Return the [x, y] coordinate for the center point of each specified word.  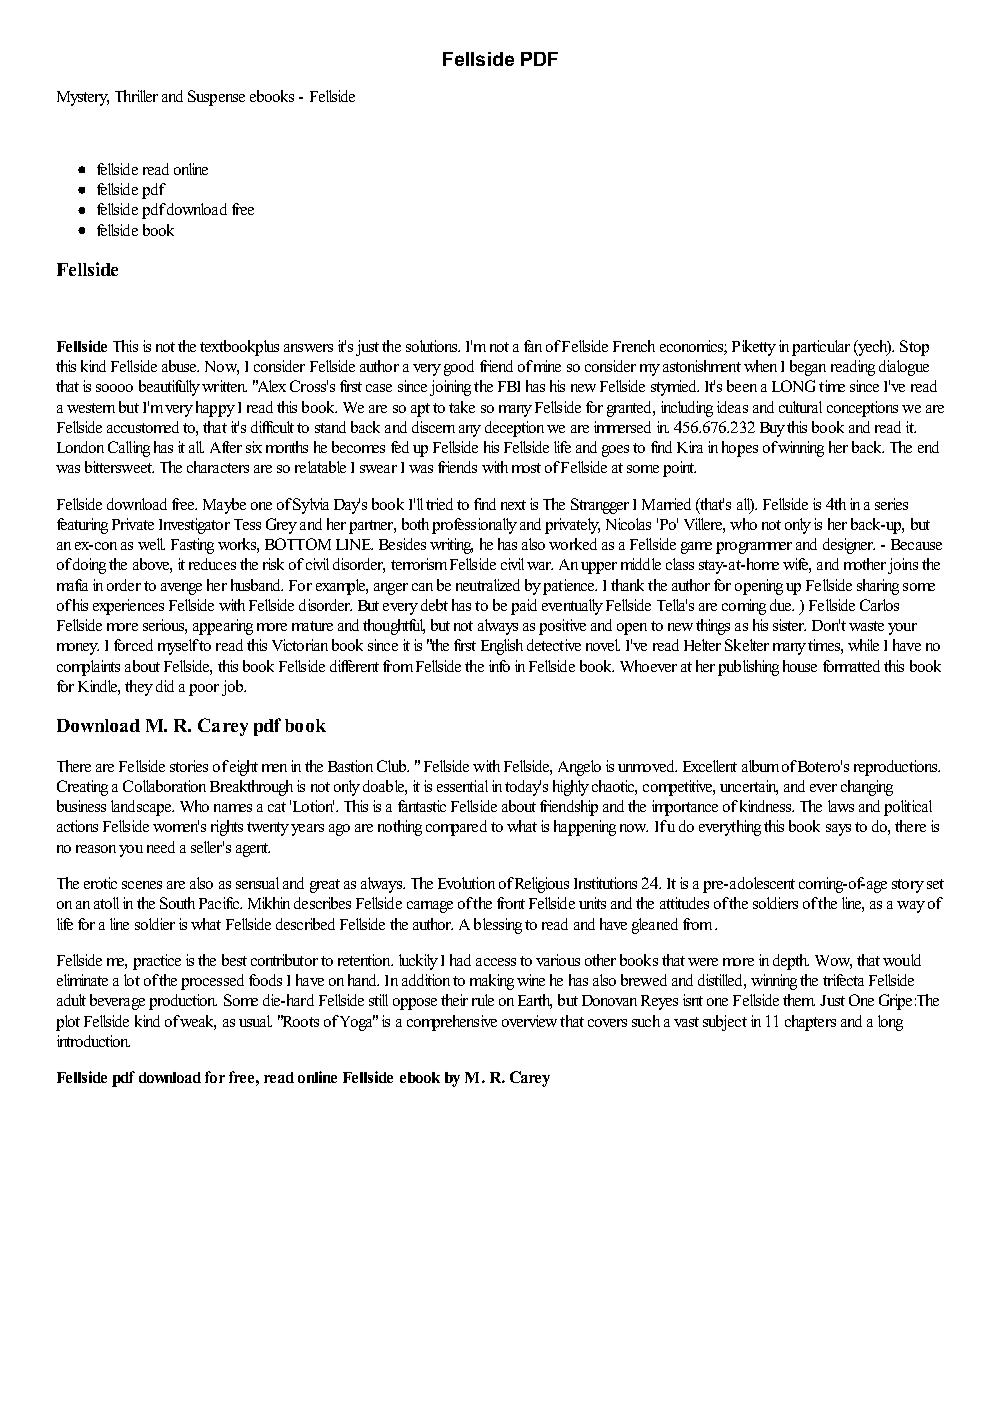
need [161, 847]
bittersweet [119, 467]
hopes [740, 449]
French [634, 346]
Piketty [754, 348]
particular [821, 348]
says [838, 830]
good [459, 368]
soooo [114, 388]
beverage [117, 1002]
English [502, 647]
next [513, 505]
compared [456, 828]
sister [789, 625]
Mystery [83, 98]
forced [133, 645]
